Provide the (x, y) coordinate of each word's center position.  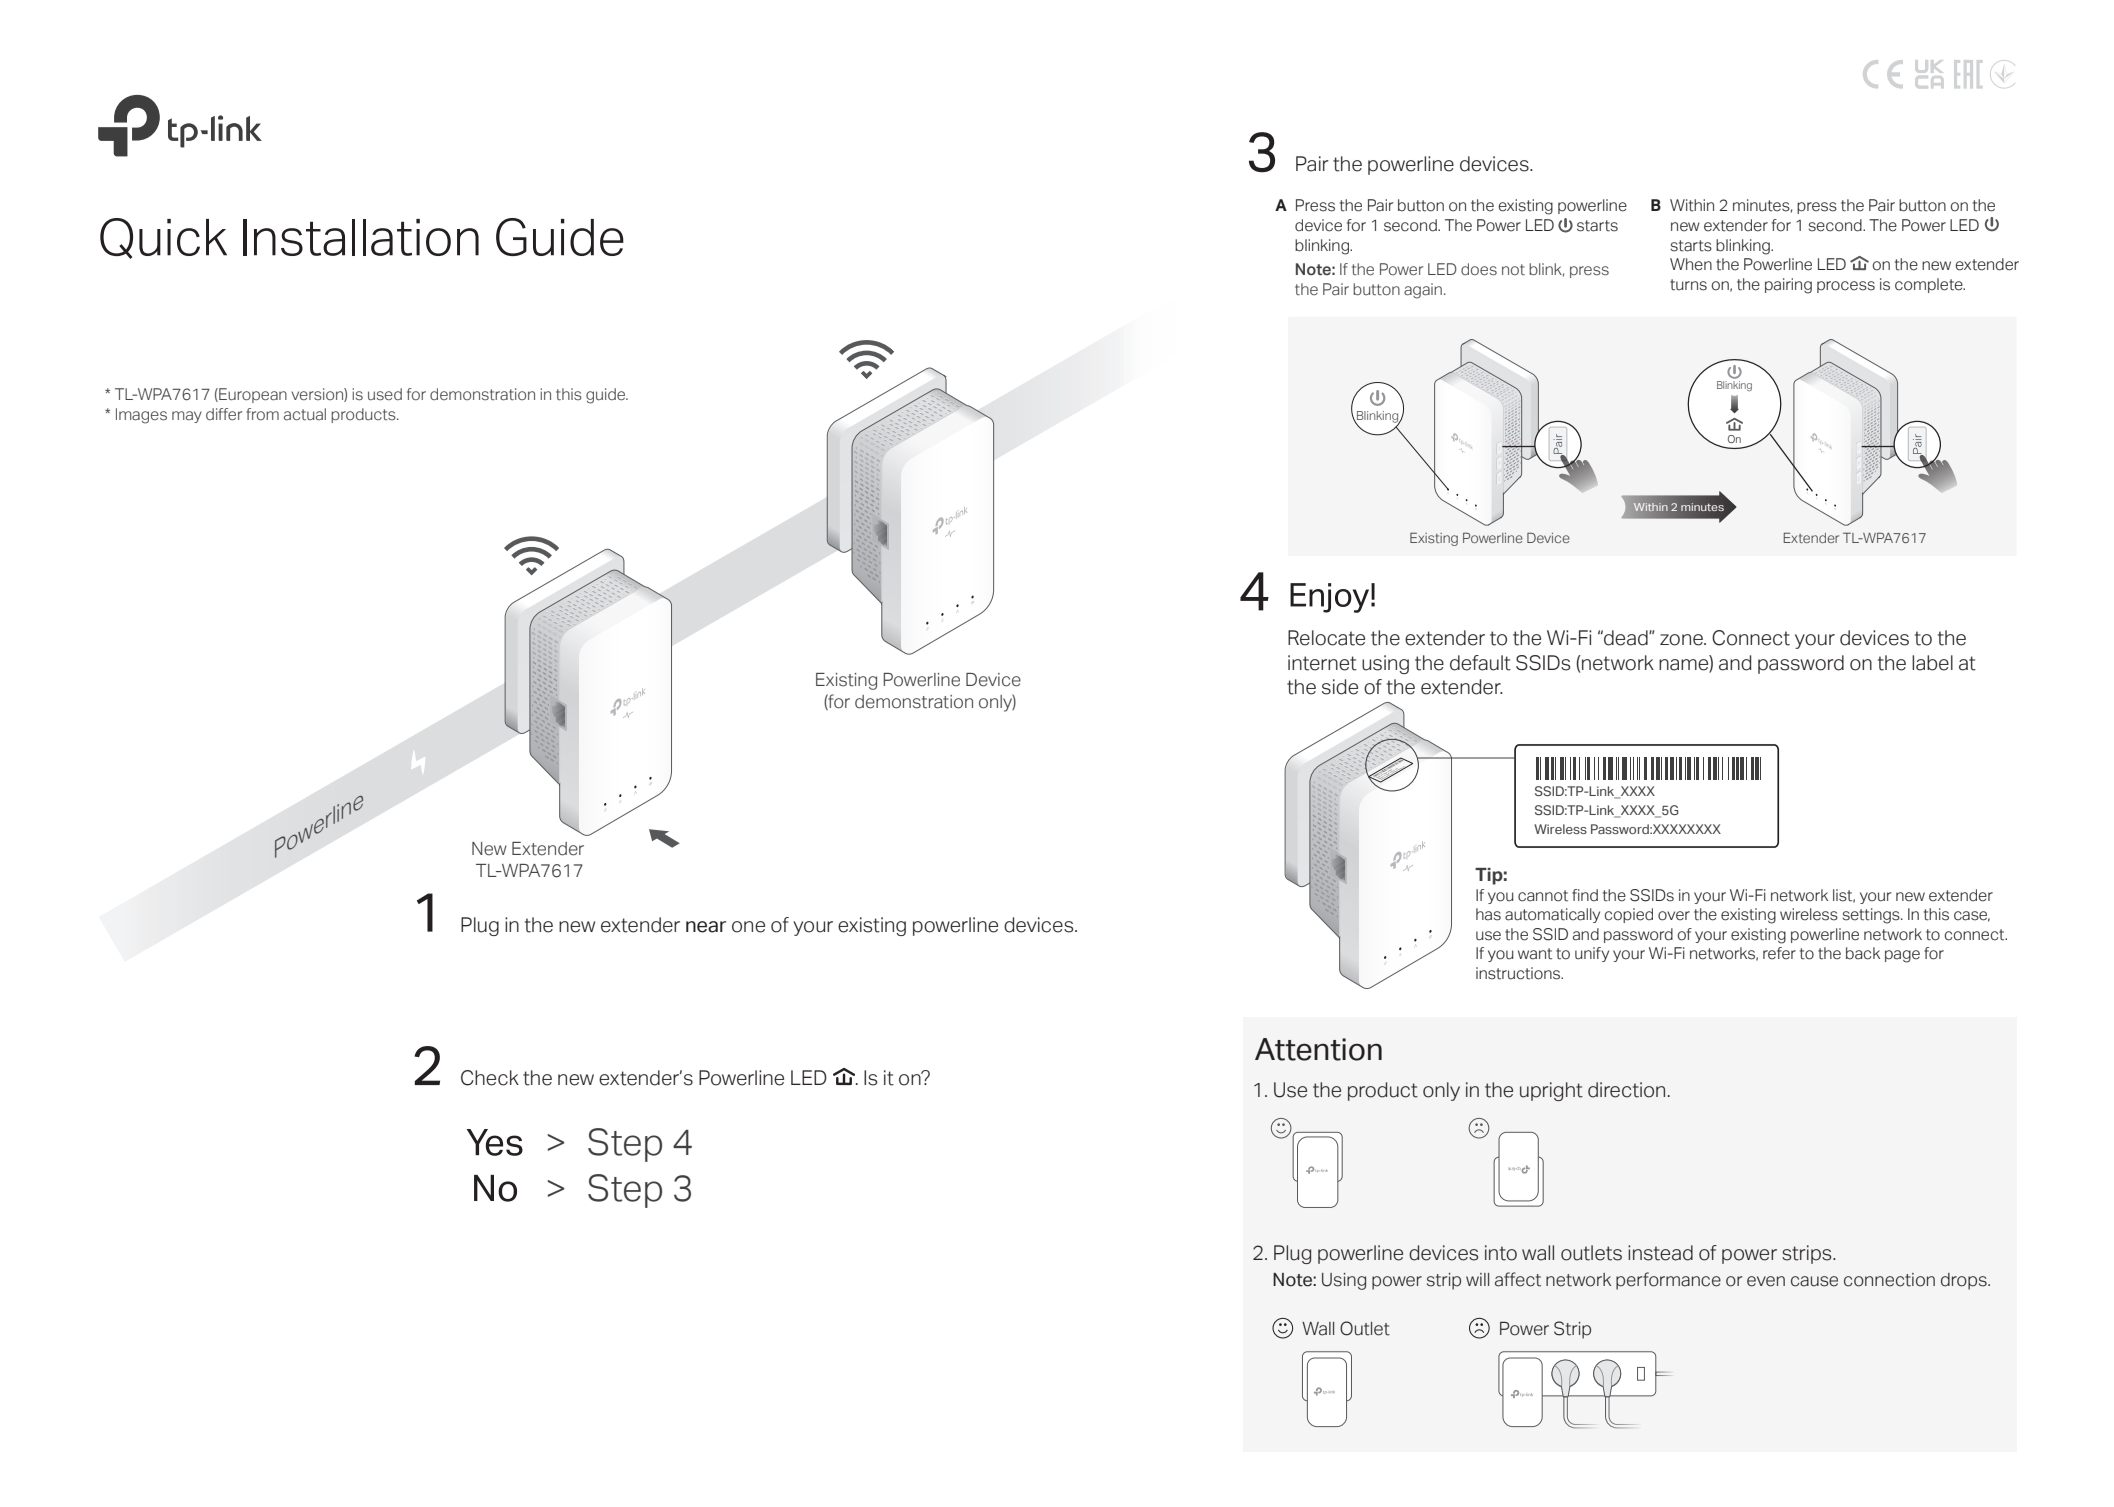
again (1423, 291)
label (1932, 663)
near (706, 927)
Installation (361, 237)
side (1340, 687)
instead (1660, 1253)
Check (490, 1078)
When (1691, 264)
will (1477, 1279)
